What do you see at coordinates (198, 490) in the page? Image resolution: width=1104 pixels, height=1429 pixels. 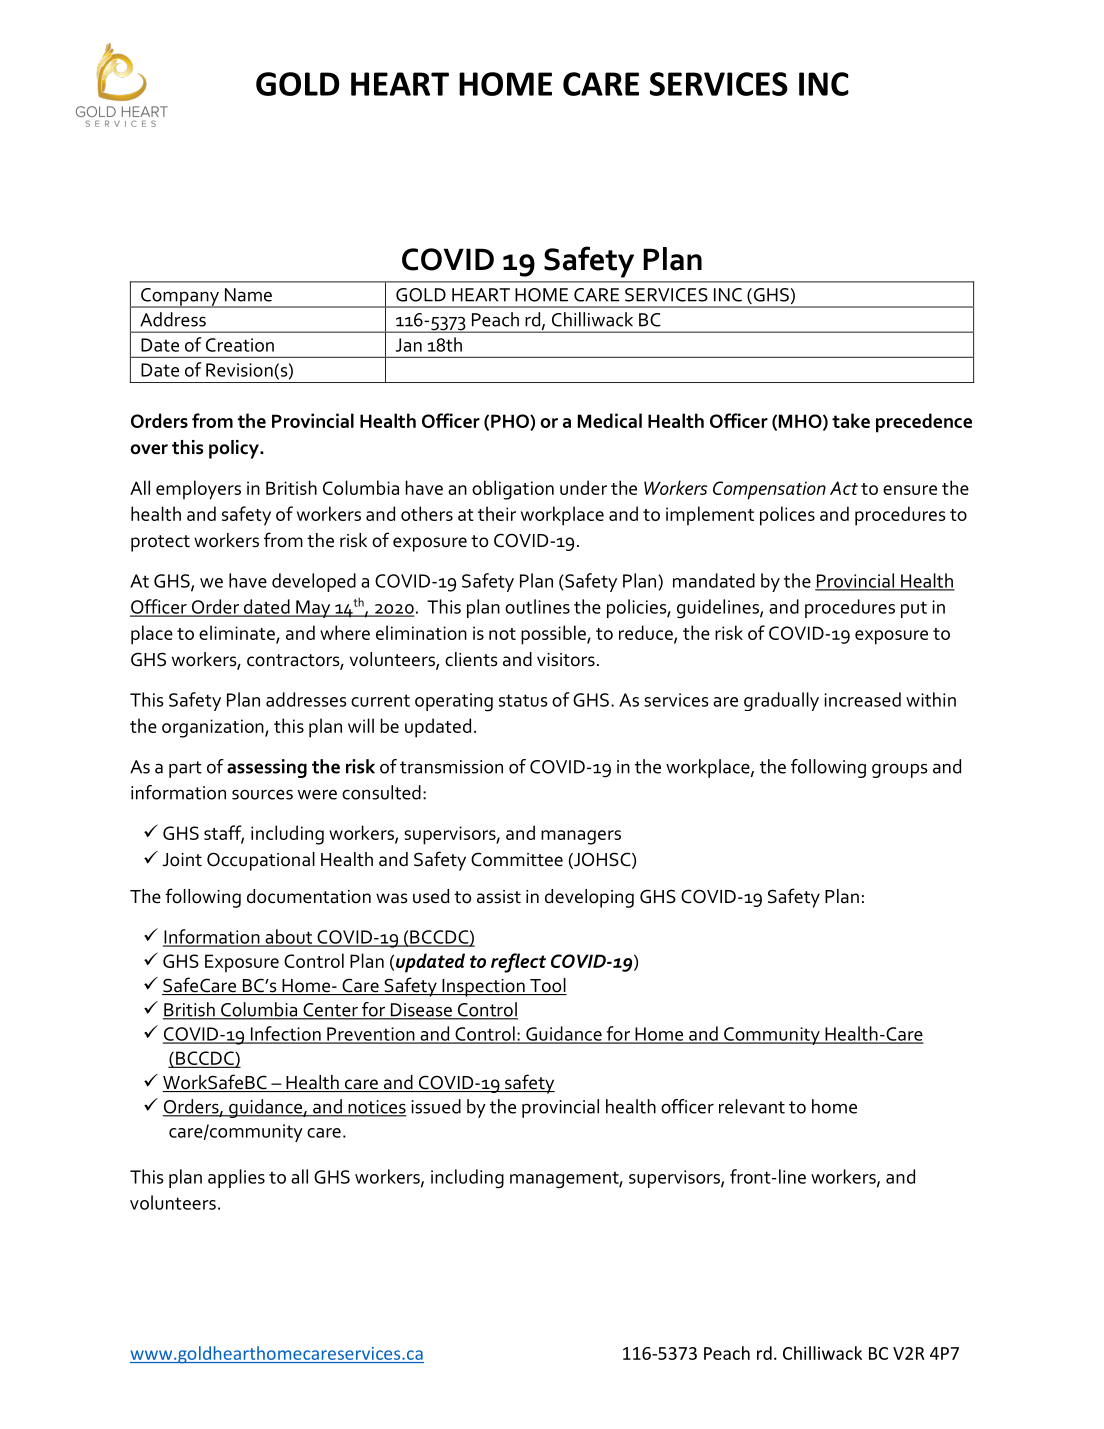 I see `employers` at bounding box center [198, 490].
